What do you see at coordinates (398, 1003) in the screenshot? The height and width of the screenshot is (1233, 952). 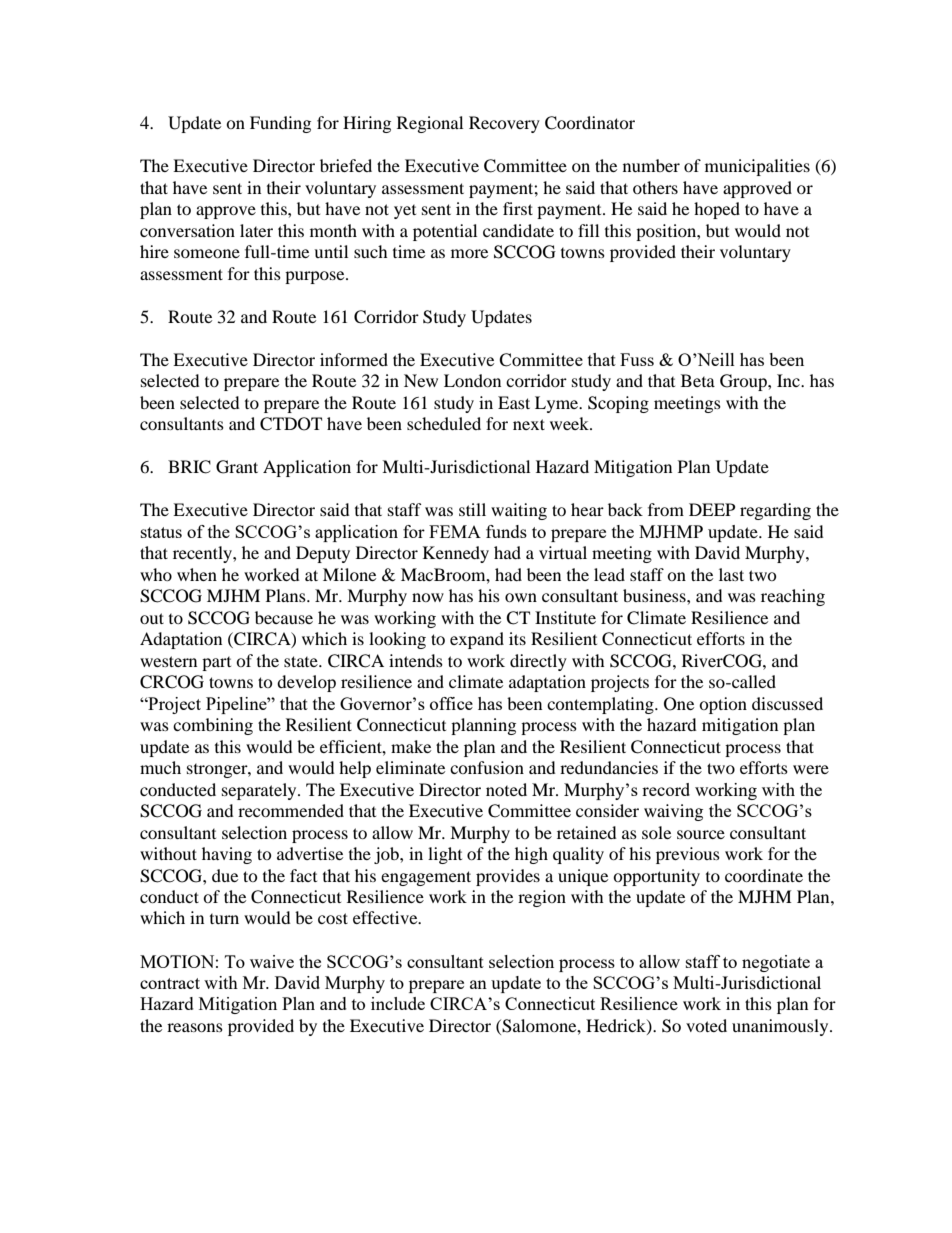 I see `include` at bounding box center [398, 1003].
